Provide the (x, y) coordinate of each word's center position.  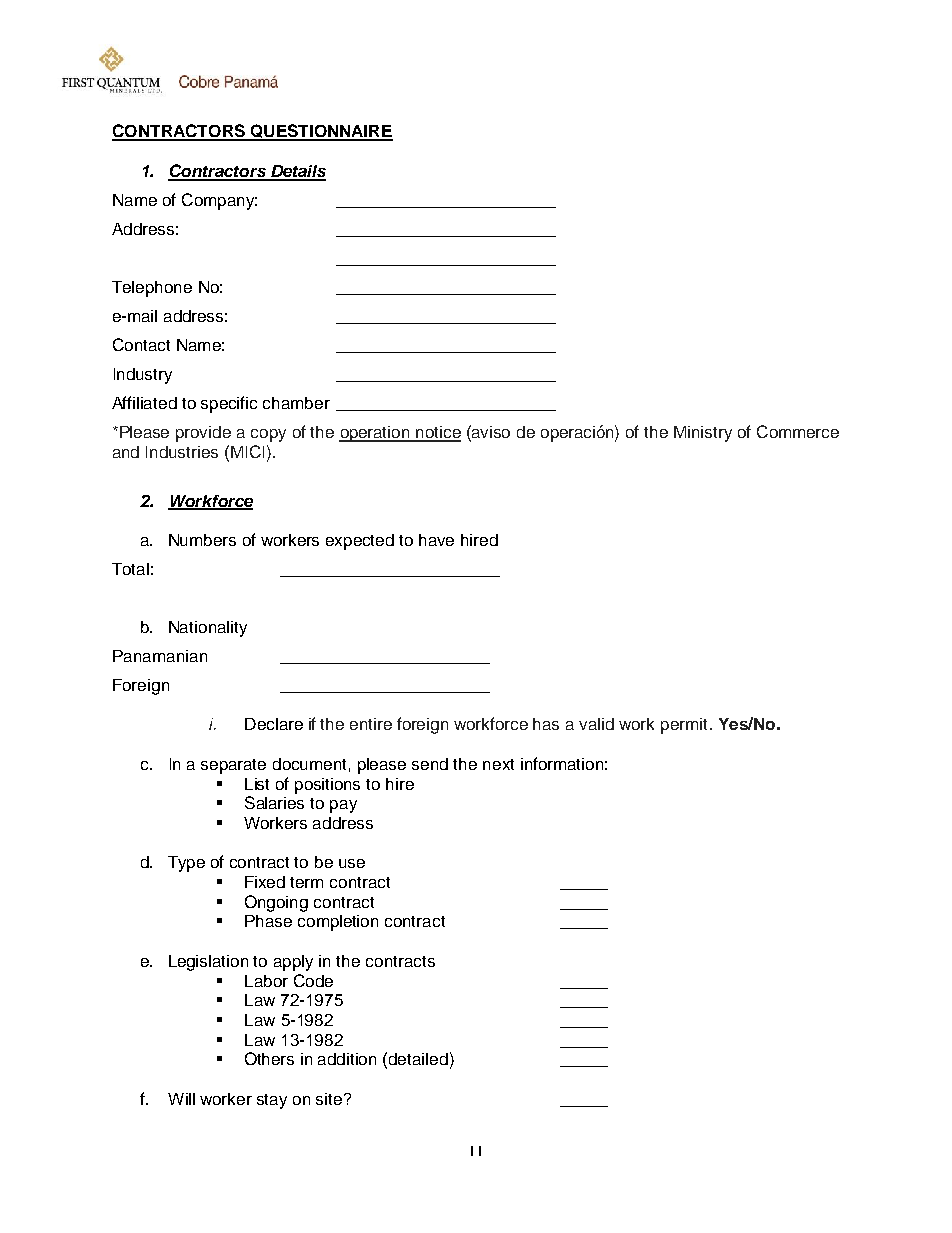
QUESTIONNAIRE (320, 132)
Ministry (703, 434)
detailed (418, 1059)
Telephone (152, 289)
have (436, 540)
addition (347, 1059)
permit (684, 726)
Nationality (208, 629)
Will (181, 1099)
